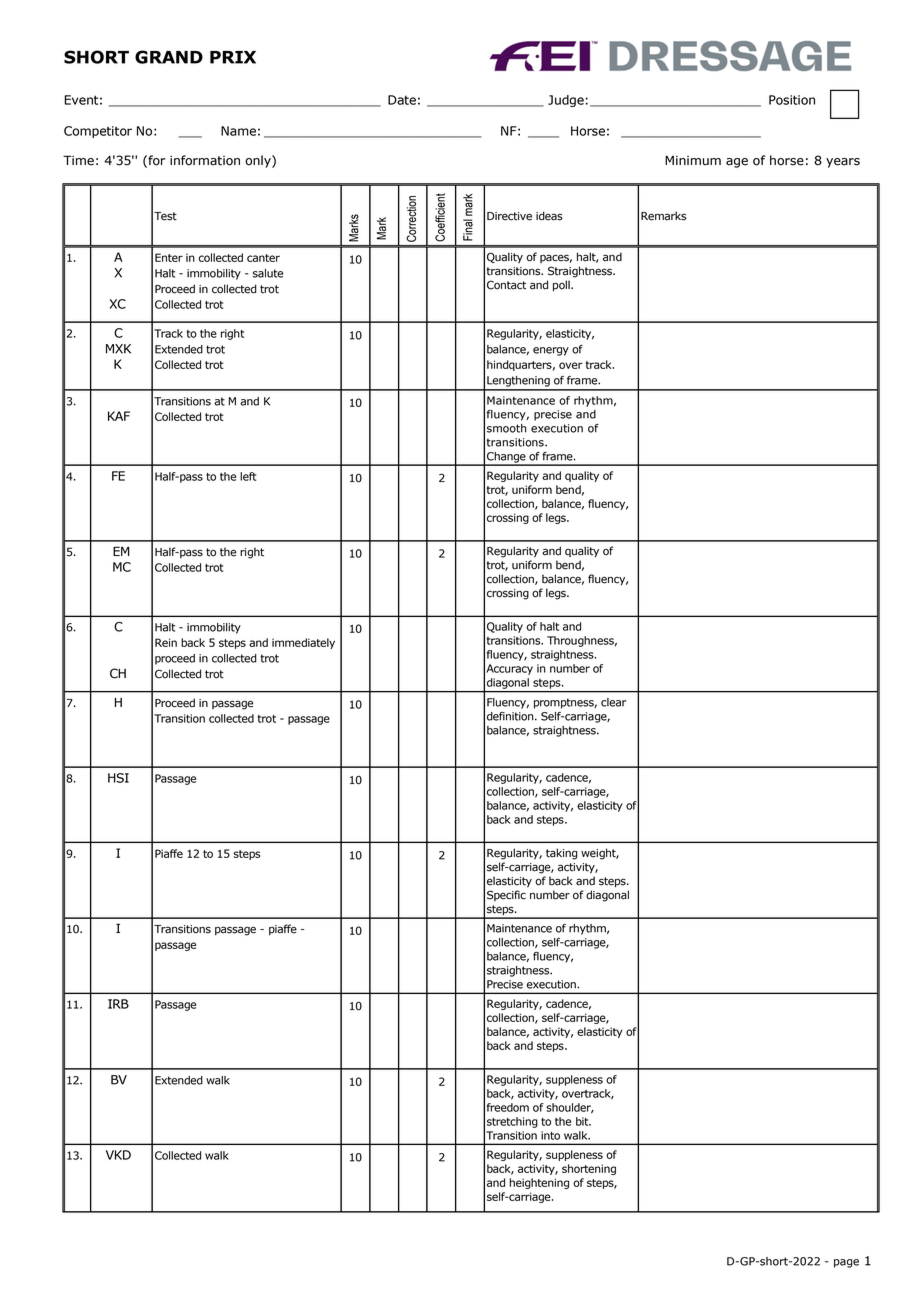 This page has height=1308, width=924. I want to click on IRB, so click(118, 1004).
